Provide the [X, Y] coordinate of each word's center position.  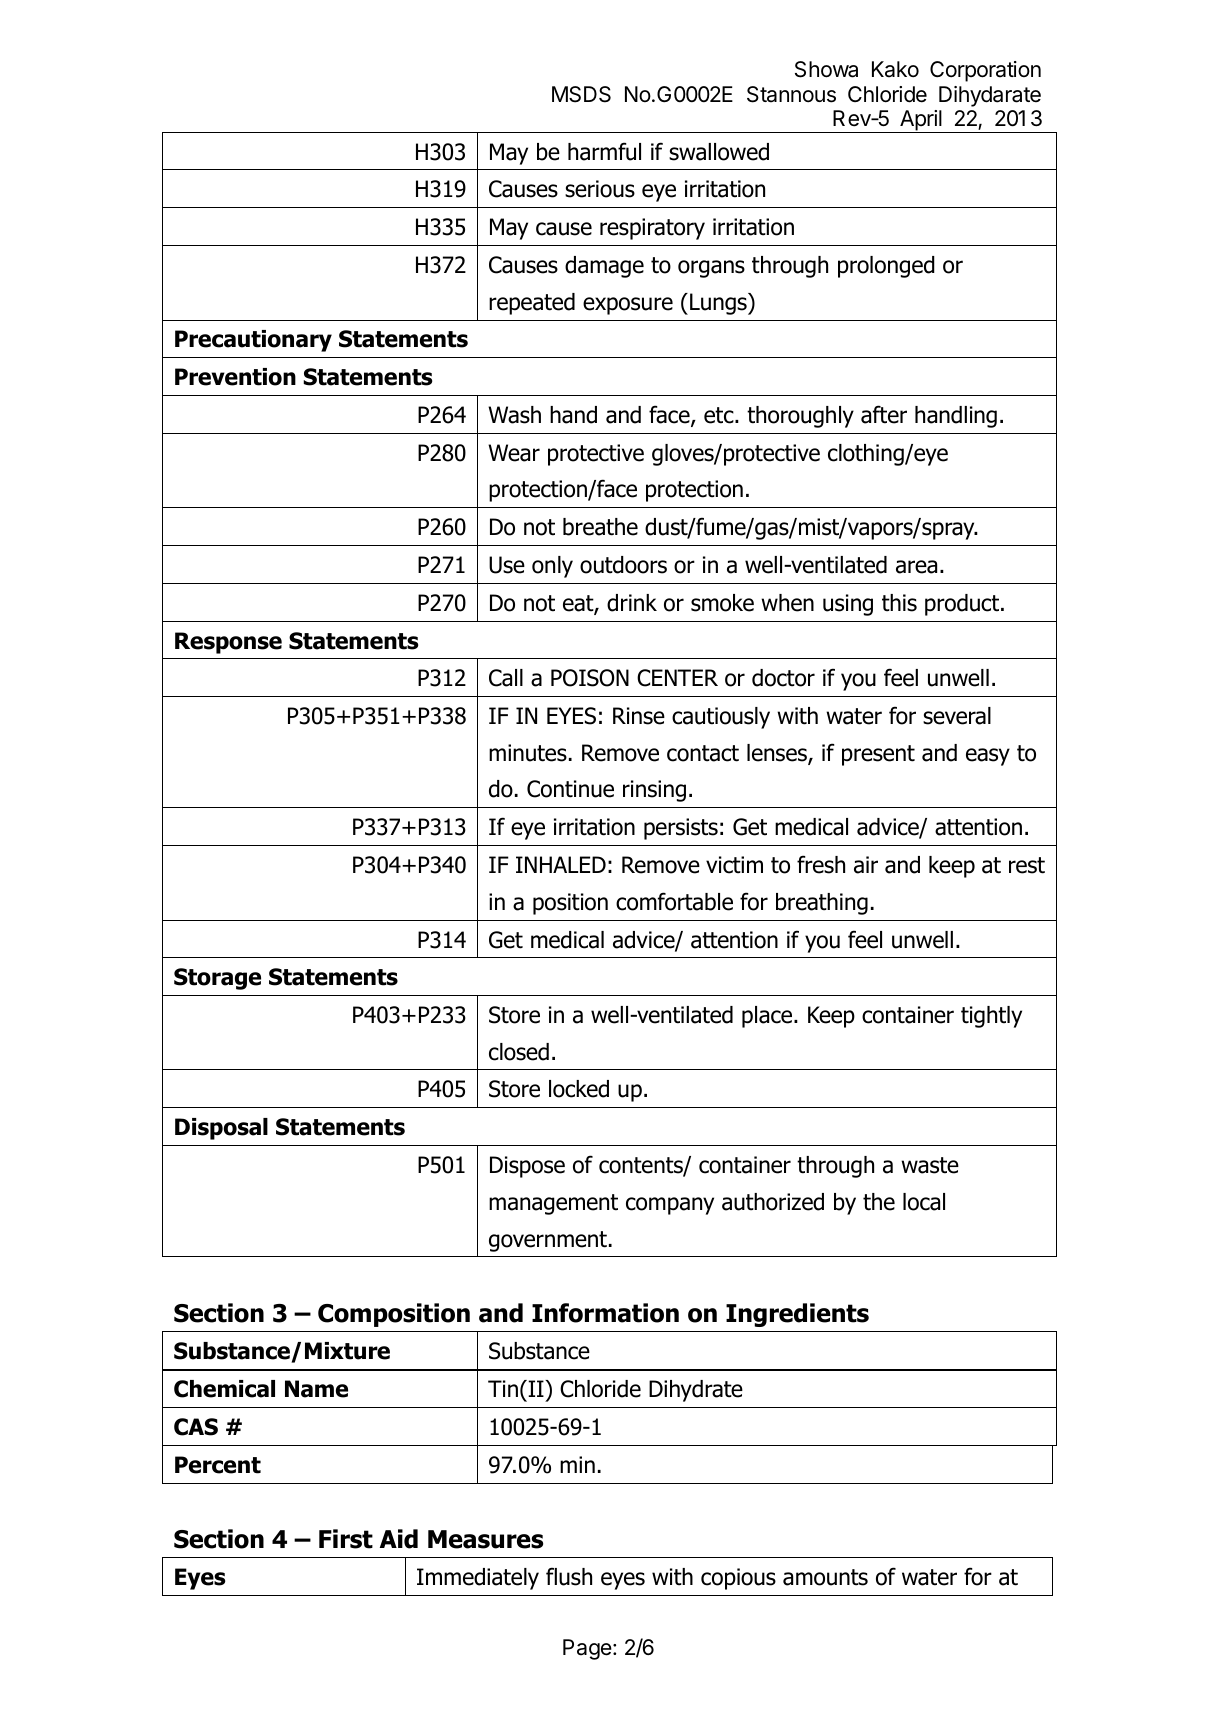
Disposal [221, 1129]
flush [569, 1576]
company [670, 1206]
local [924, 1202]
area [916, 567]
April [921, 121]
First [346, 1539]
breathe [600, 527]
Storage [217, 979]
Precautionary [253, 341]
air [866, 865]
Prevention [235, 377]
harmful [604, 151]
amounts [825, 1577]
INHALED [561, 864]
